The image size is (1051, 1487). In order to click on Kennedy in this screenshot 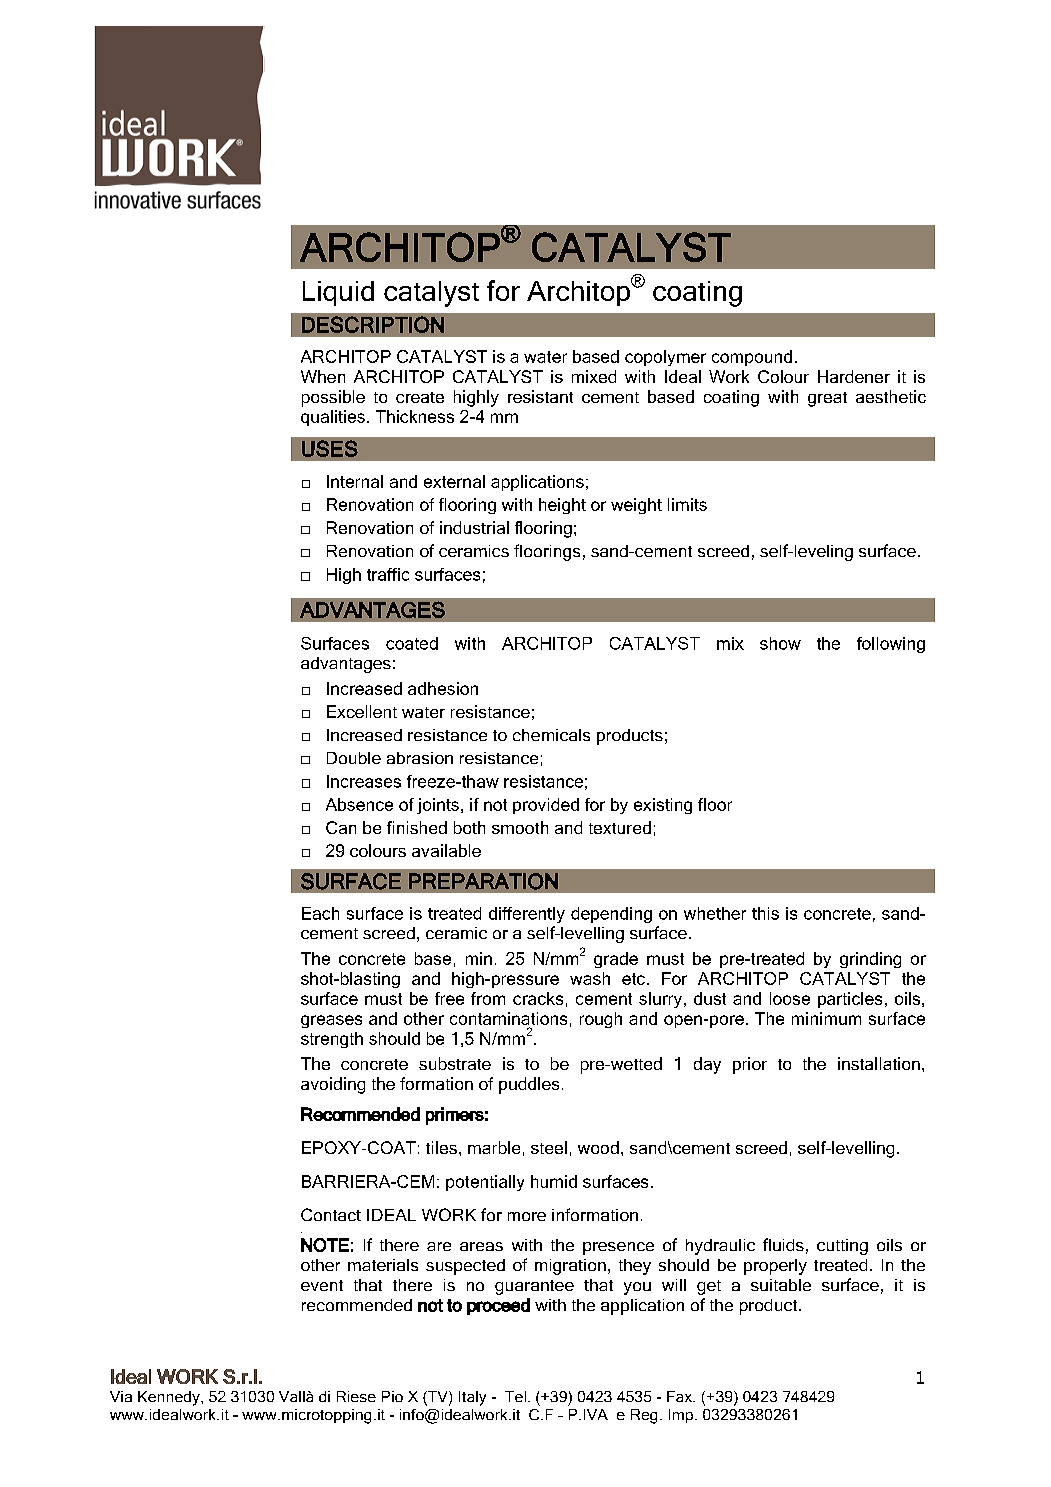, I will do `click(170, 1398)`.
